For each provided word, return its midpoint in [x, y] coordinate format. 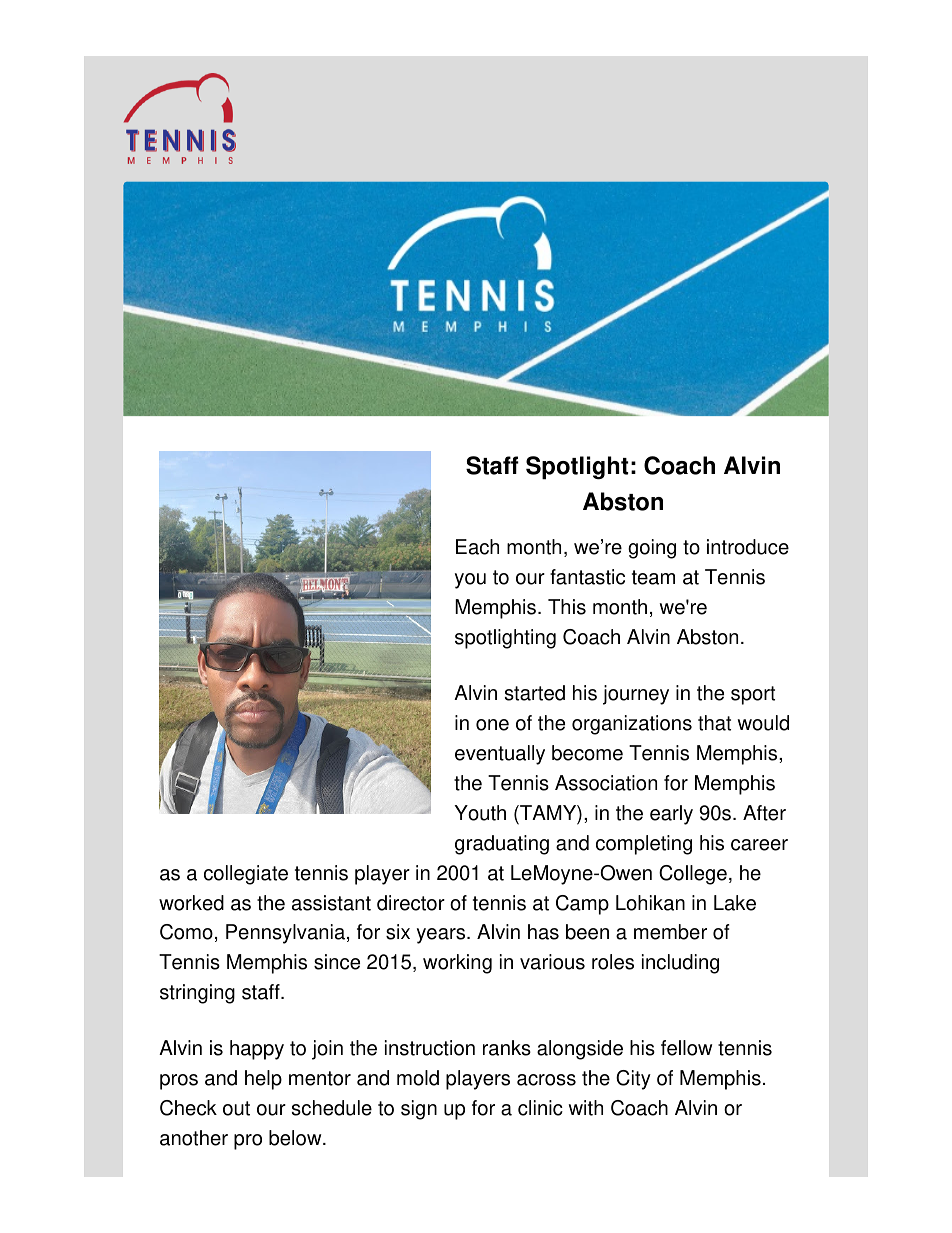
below [296, 1138]
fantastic [587, 577]
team [653, 577]
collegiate [246, 875]
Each [477, 547]
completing [644, 845]
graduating [502, 845]
